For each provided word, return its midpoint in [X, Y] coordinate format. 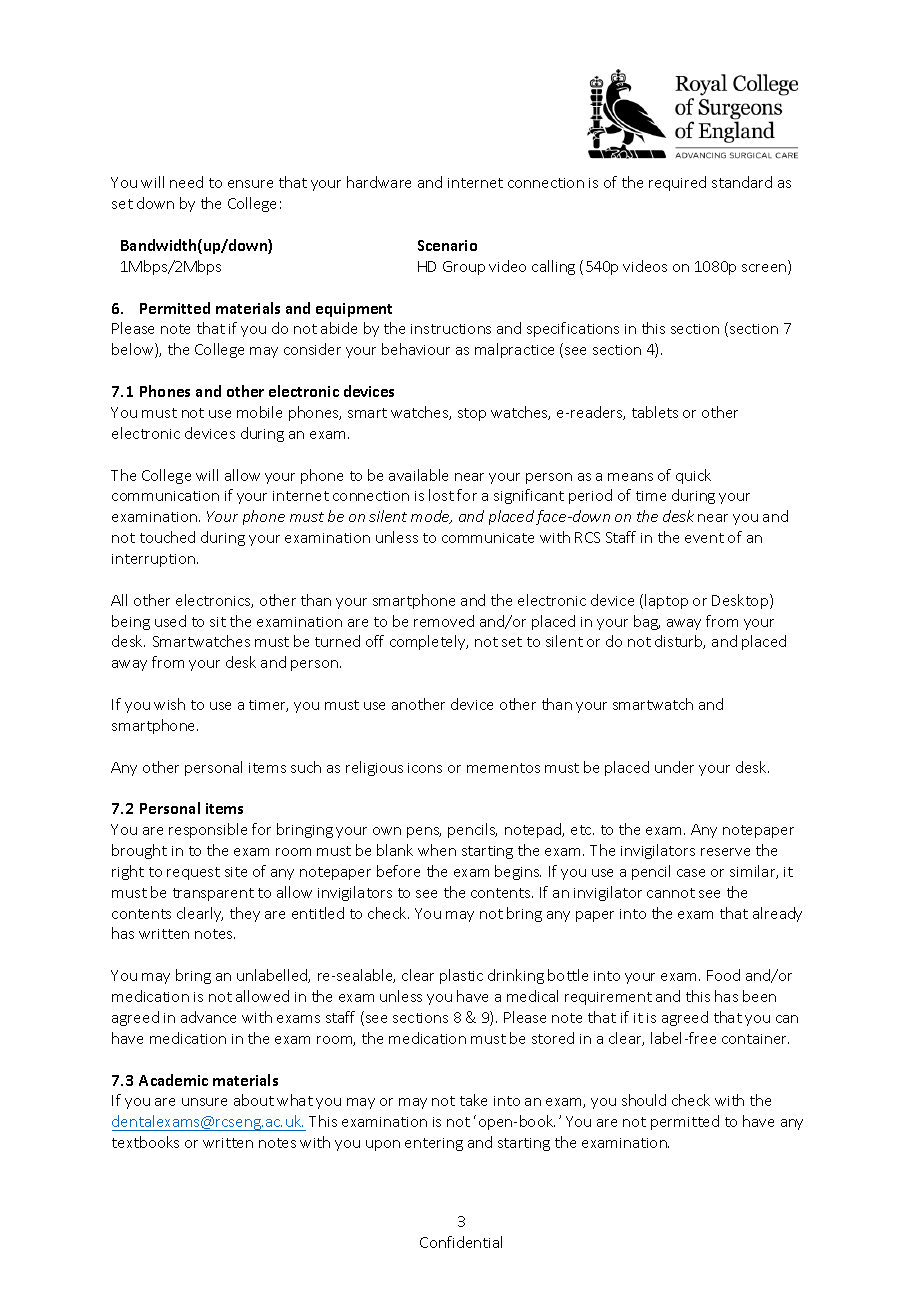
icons [425, 768]
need [186, 182]
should [644, 1100]
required [677, 183]
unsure [204, 1102]
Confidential [461, 1242]
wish [169, 704]
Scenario [447, 245]
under [674, 767]
